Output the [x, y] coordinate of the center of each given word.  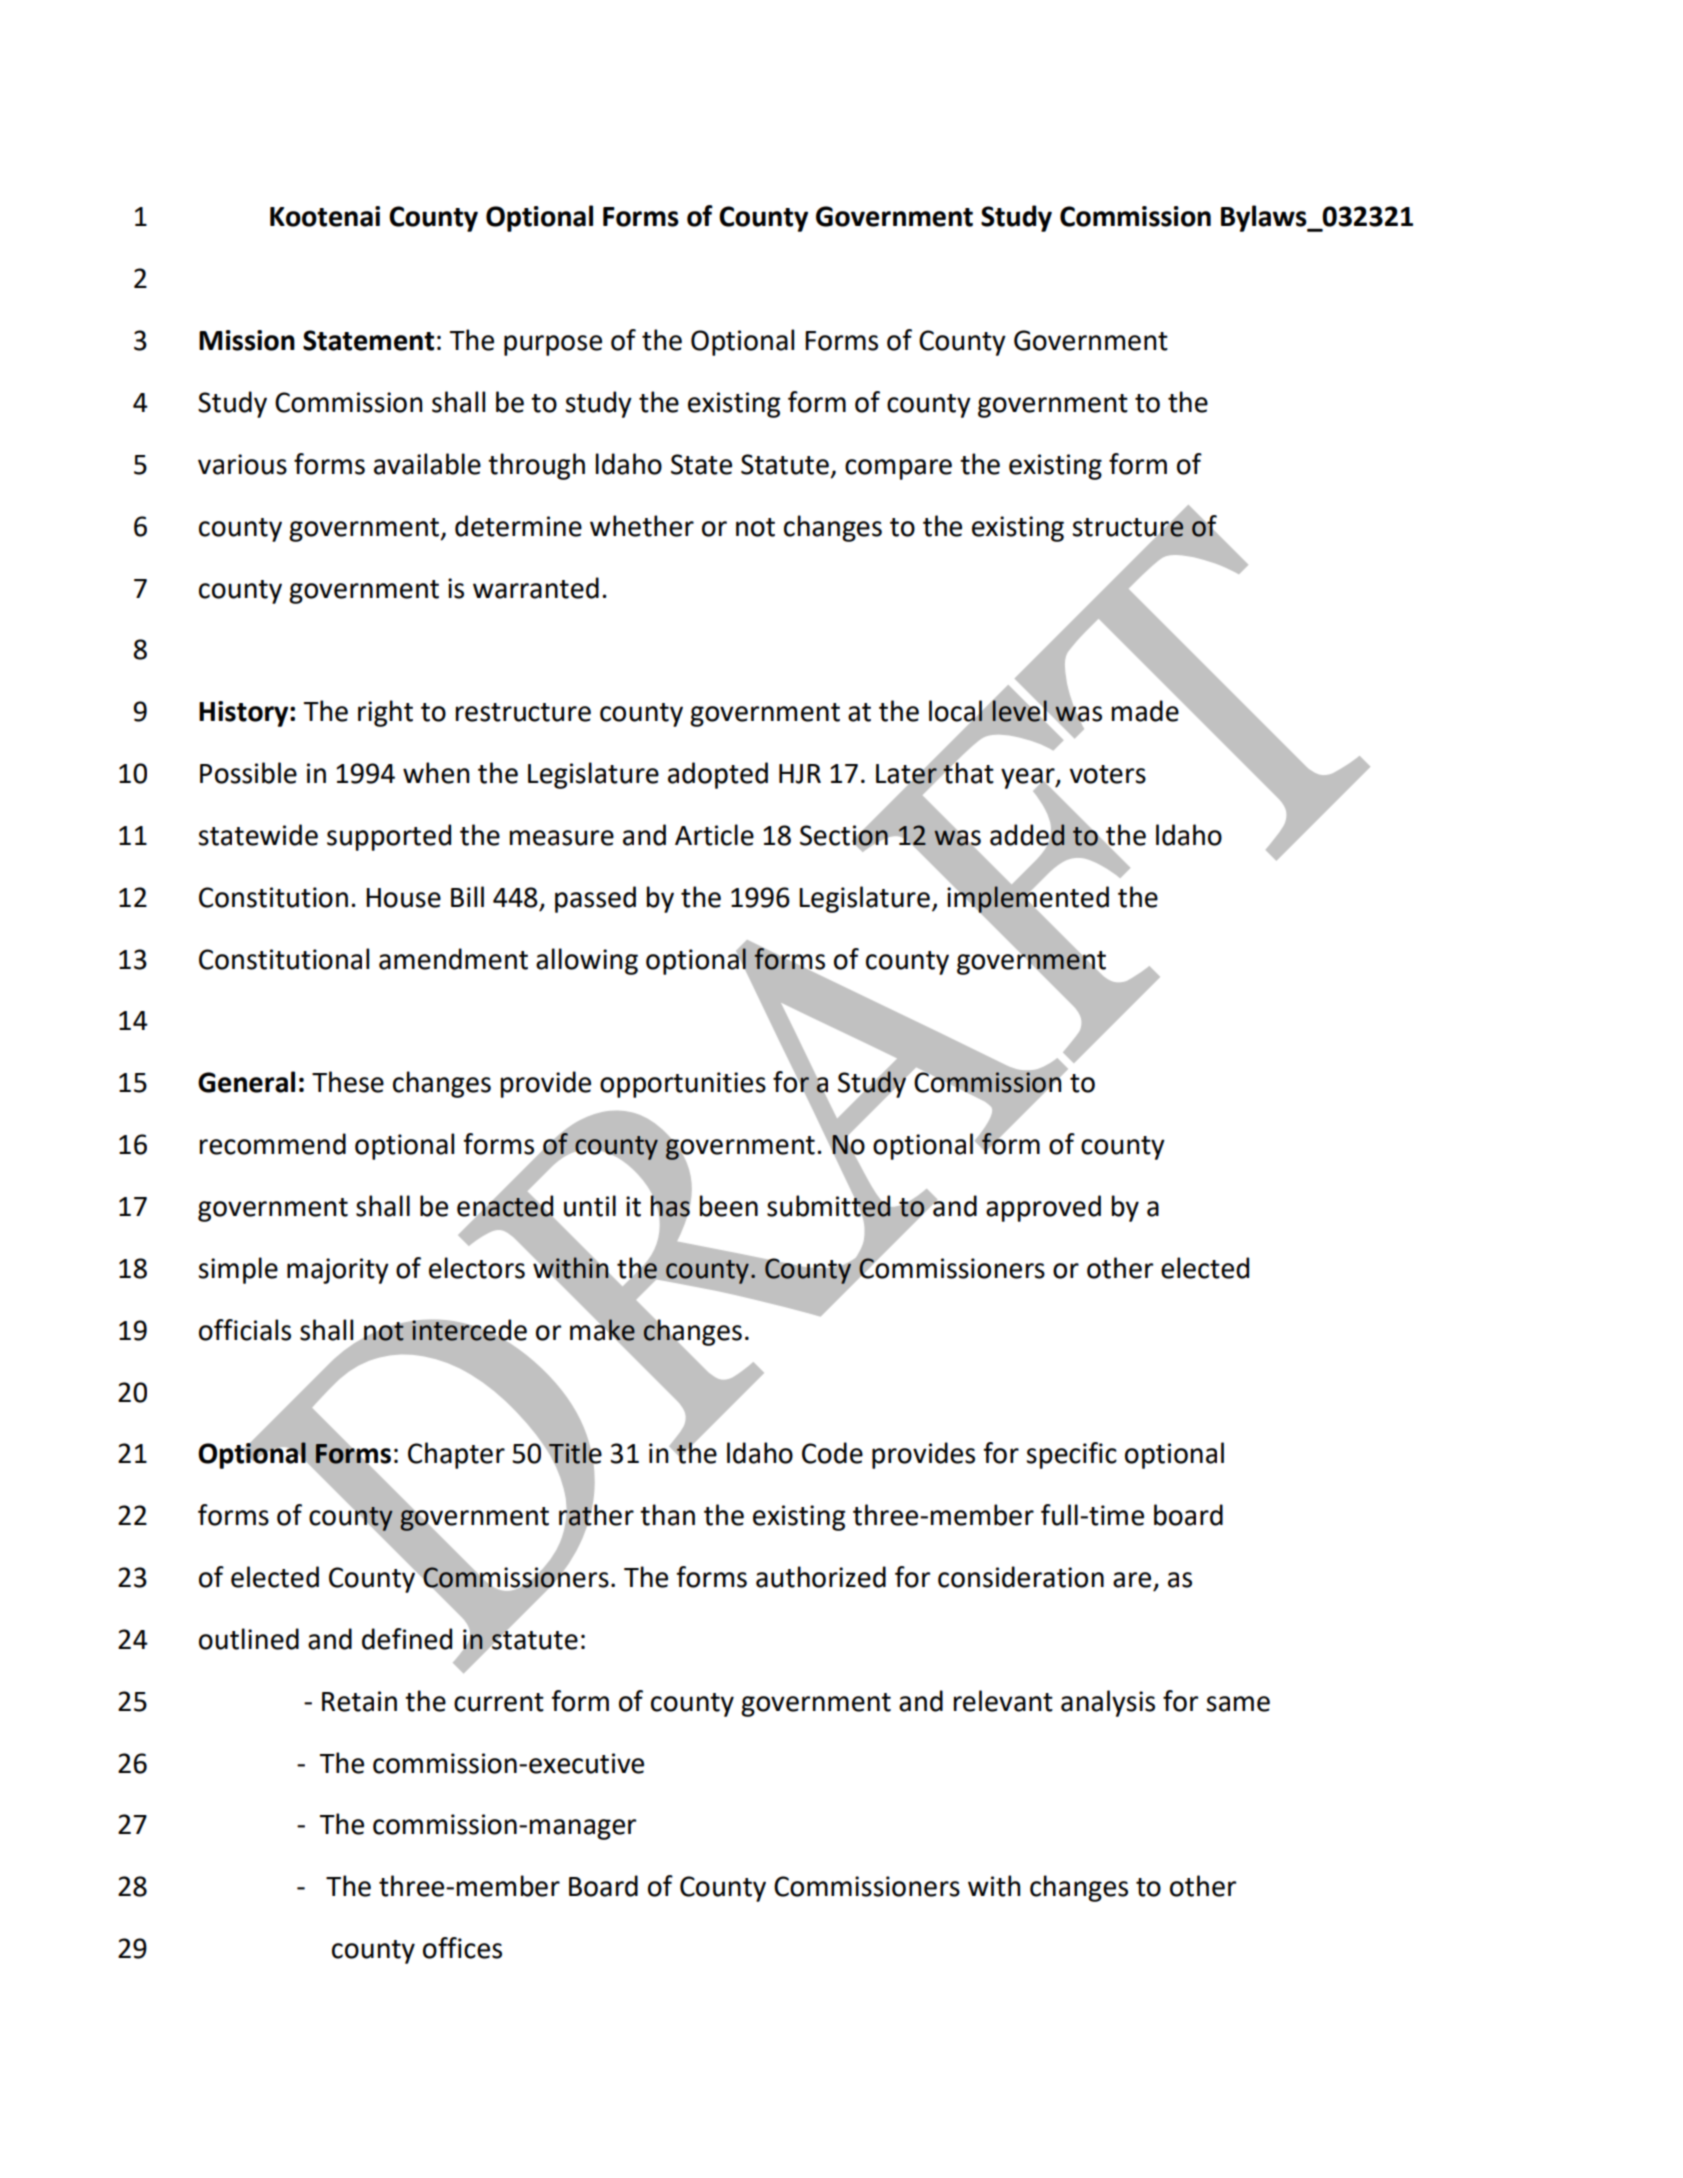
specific [1071, 1455]
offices [462, 1948]
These [348, 1082]
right [385, 713]
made [1146, 710]
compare [898, 469]
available [427, 464]
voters [1107, 774]
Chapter [456, 1455]
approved [1043, 1208]
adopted [718, 775]
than [667, 1515]
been [729, 1206]
